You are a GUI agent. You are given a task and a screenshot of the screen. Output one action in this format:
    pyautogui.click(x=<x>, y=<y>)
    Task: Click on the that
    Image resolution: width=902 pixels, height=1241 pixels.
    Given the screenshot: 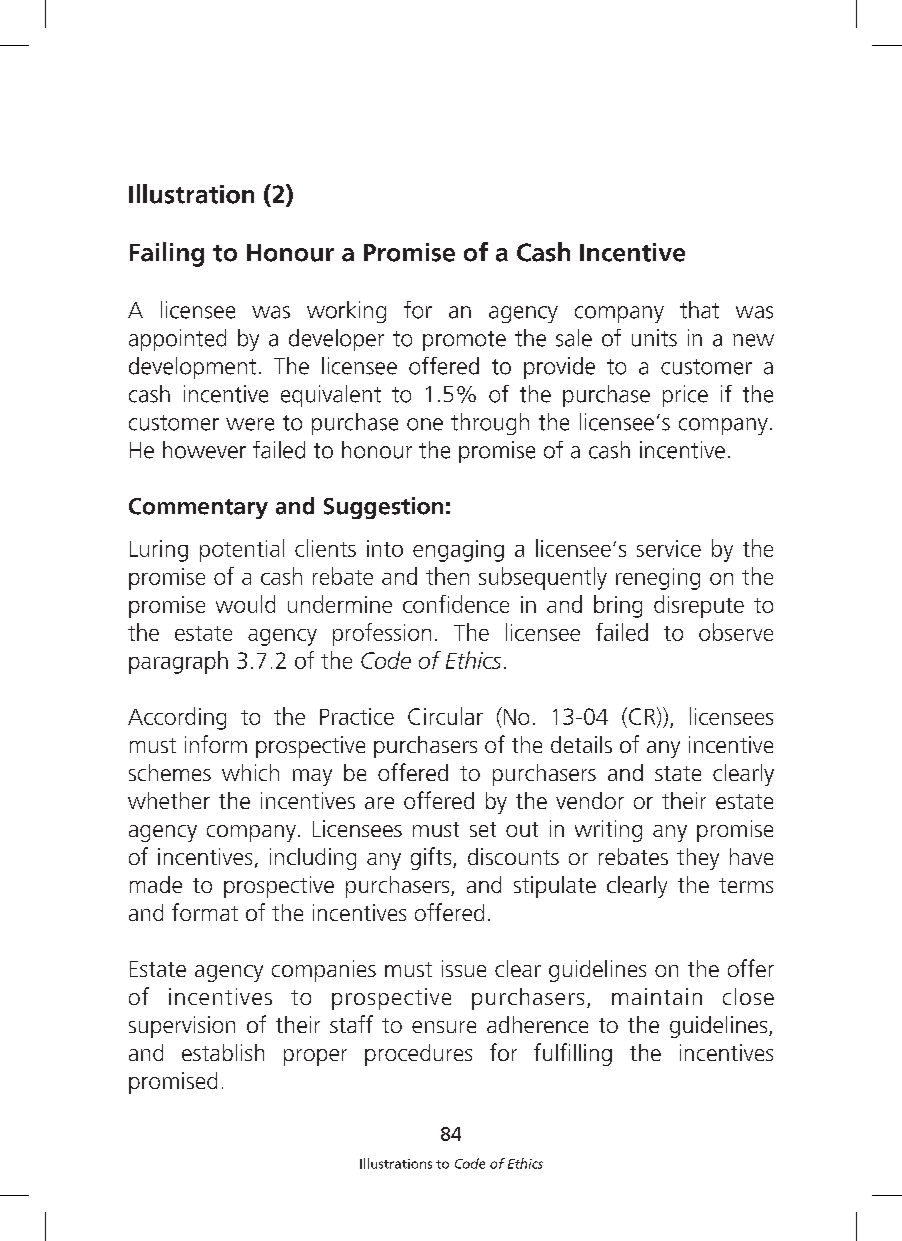 What is the action you would take?
    pyautogui.click(x=699, y=310)
